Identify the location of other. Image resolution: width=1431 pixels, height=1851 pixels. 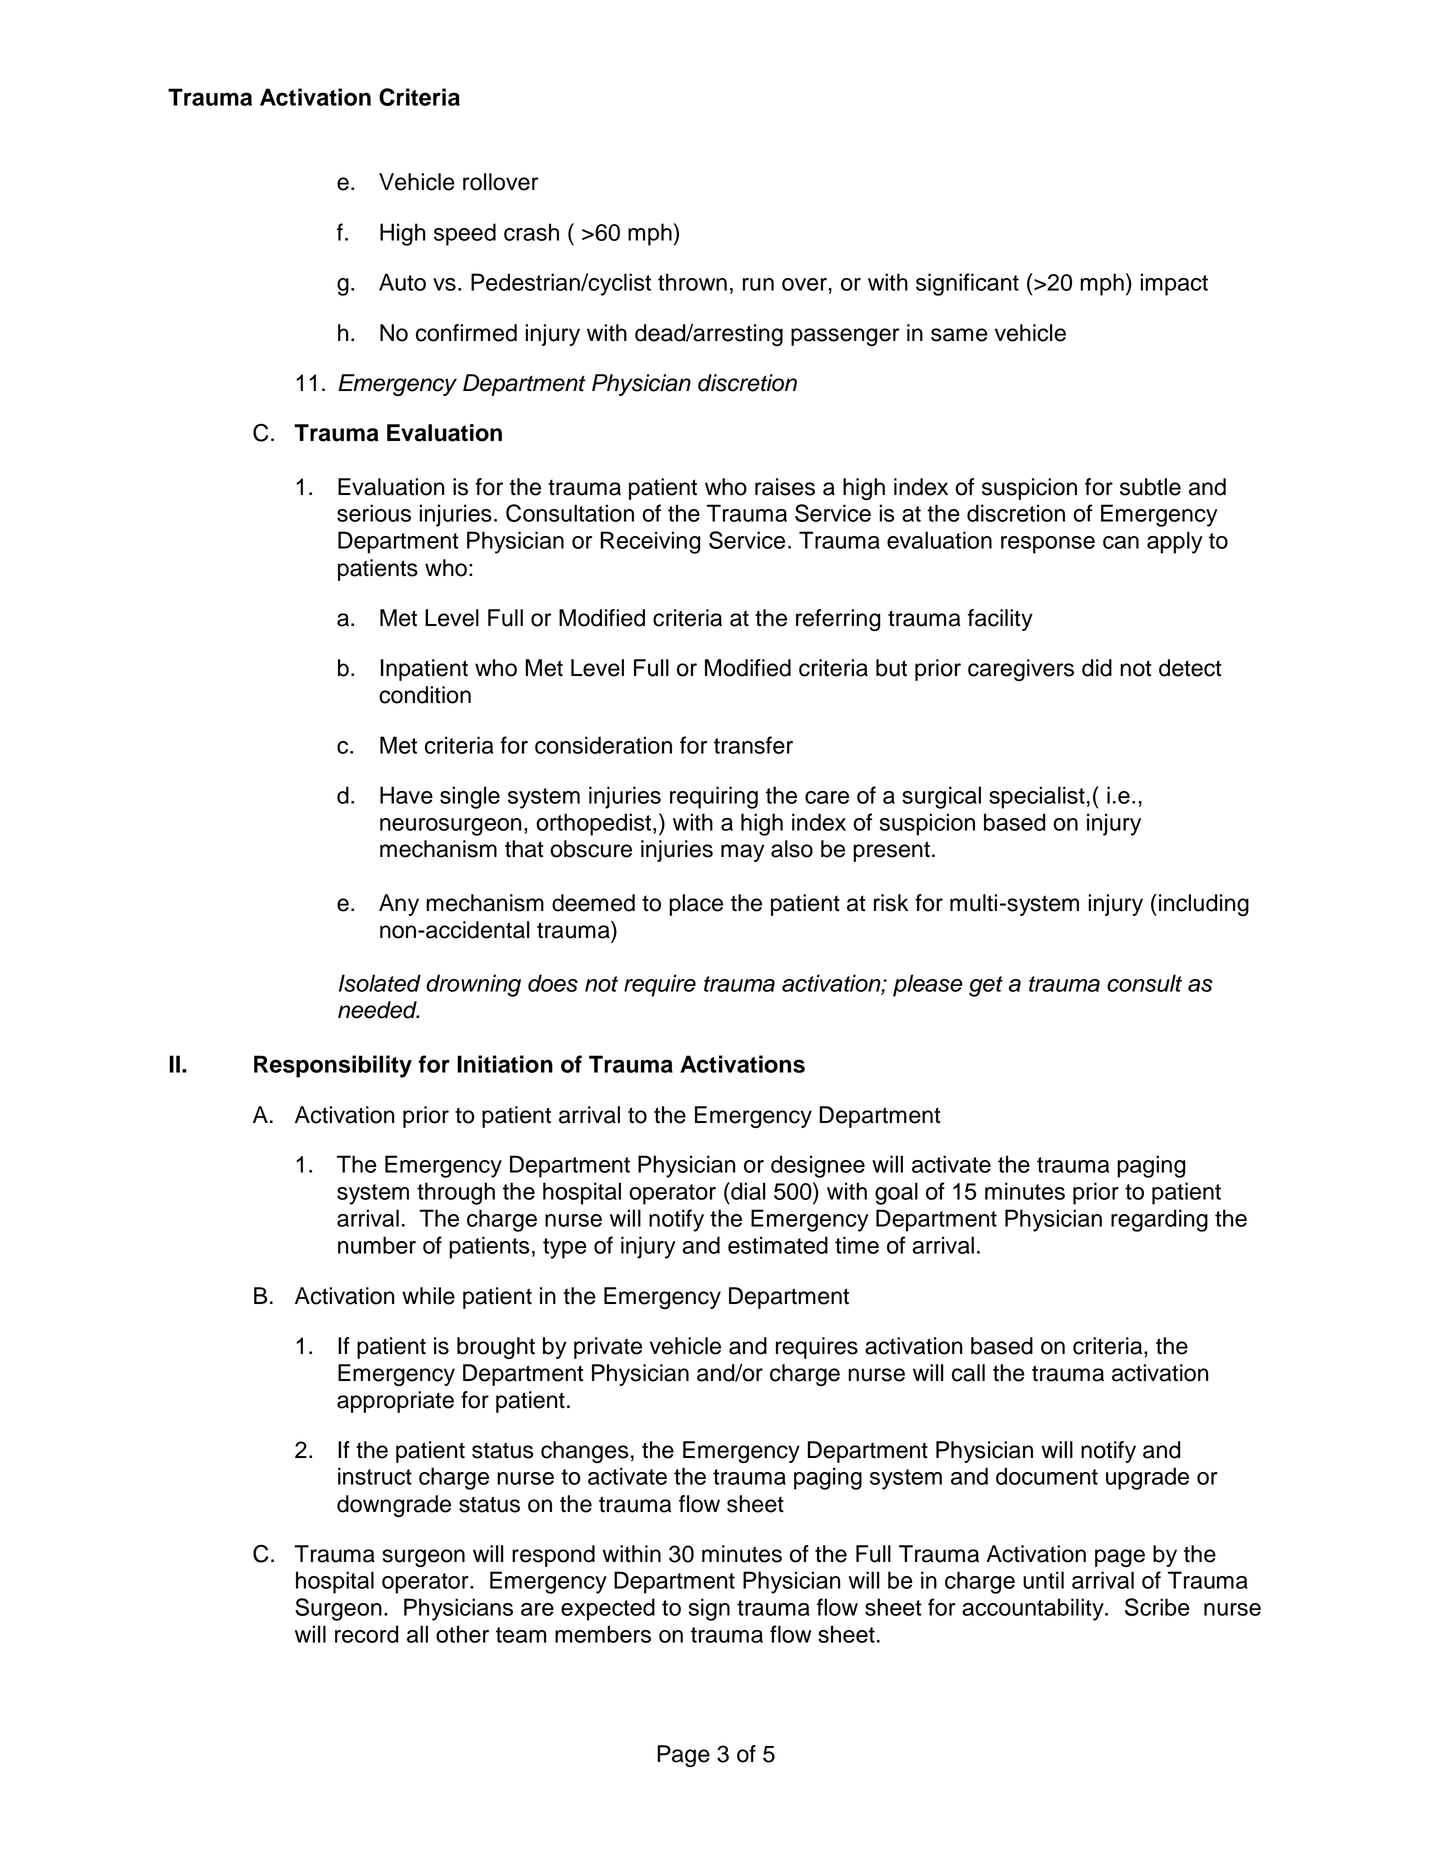
(462, 1634).
